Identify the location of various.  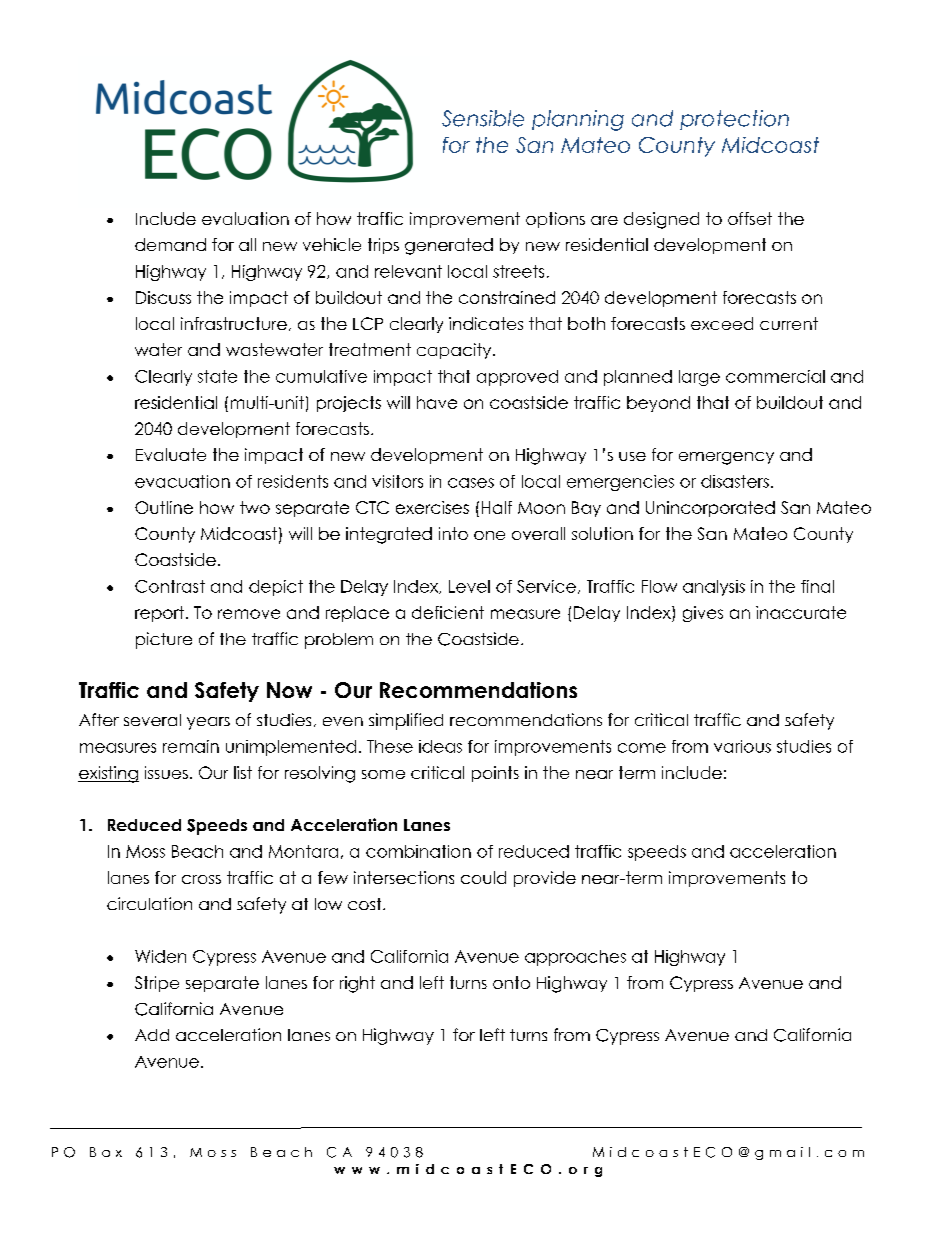
(742, 746).
